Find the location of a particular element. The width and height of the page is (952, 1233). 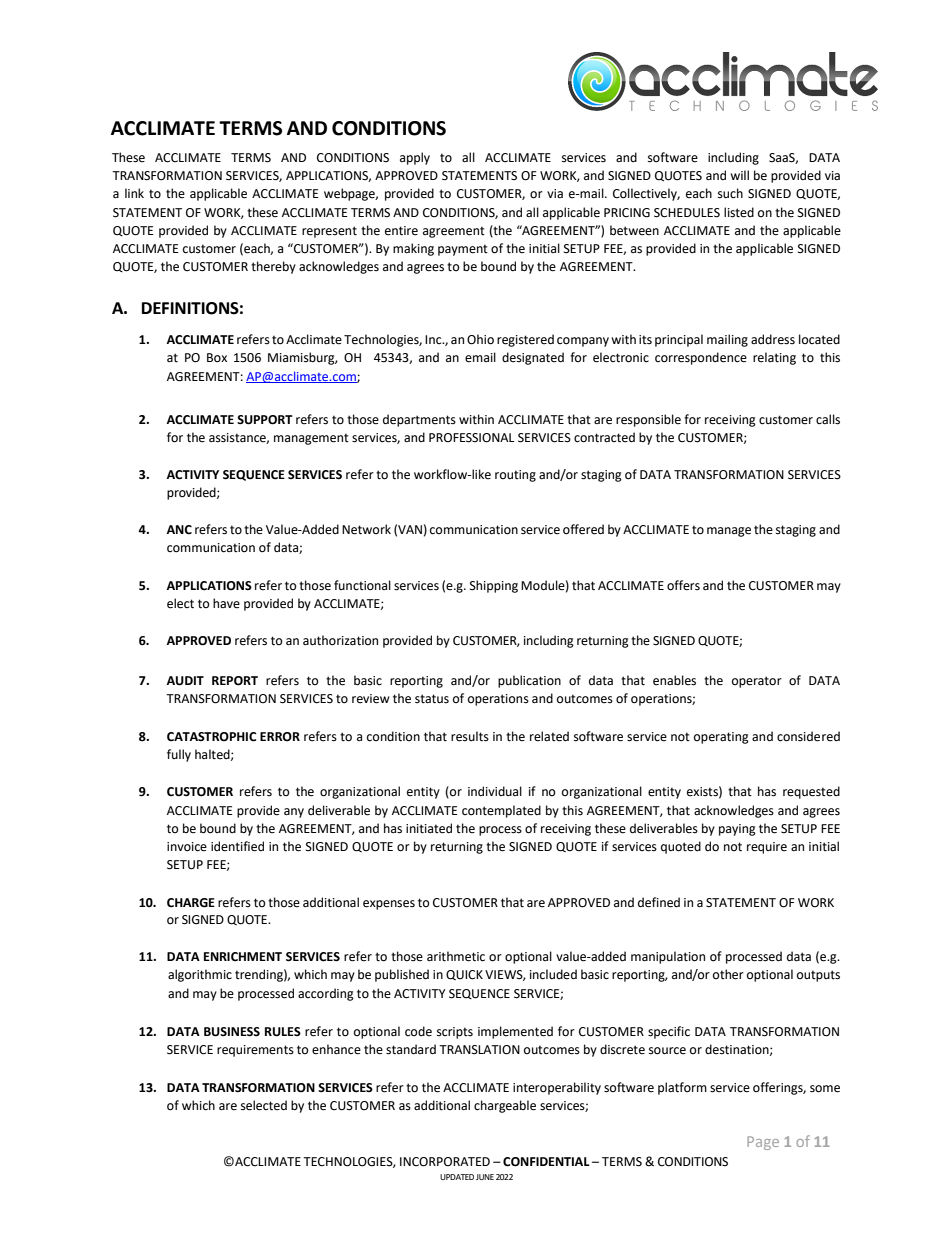

apply is located at coordinates (415, 158).
